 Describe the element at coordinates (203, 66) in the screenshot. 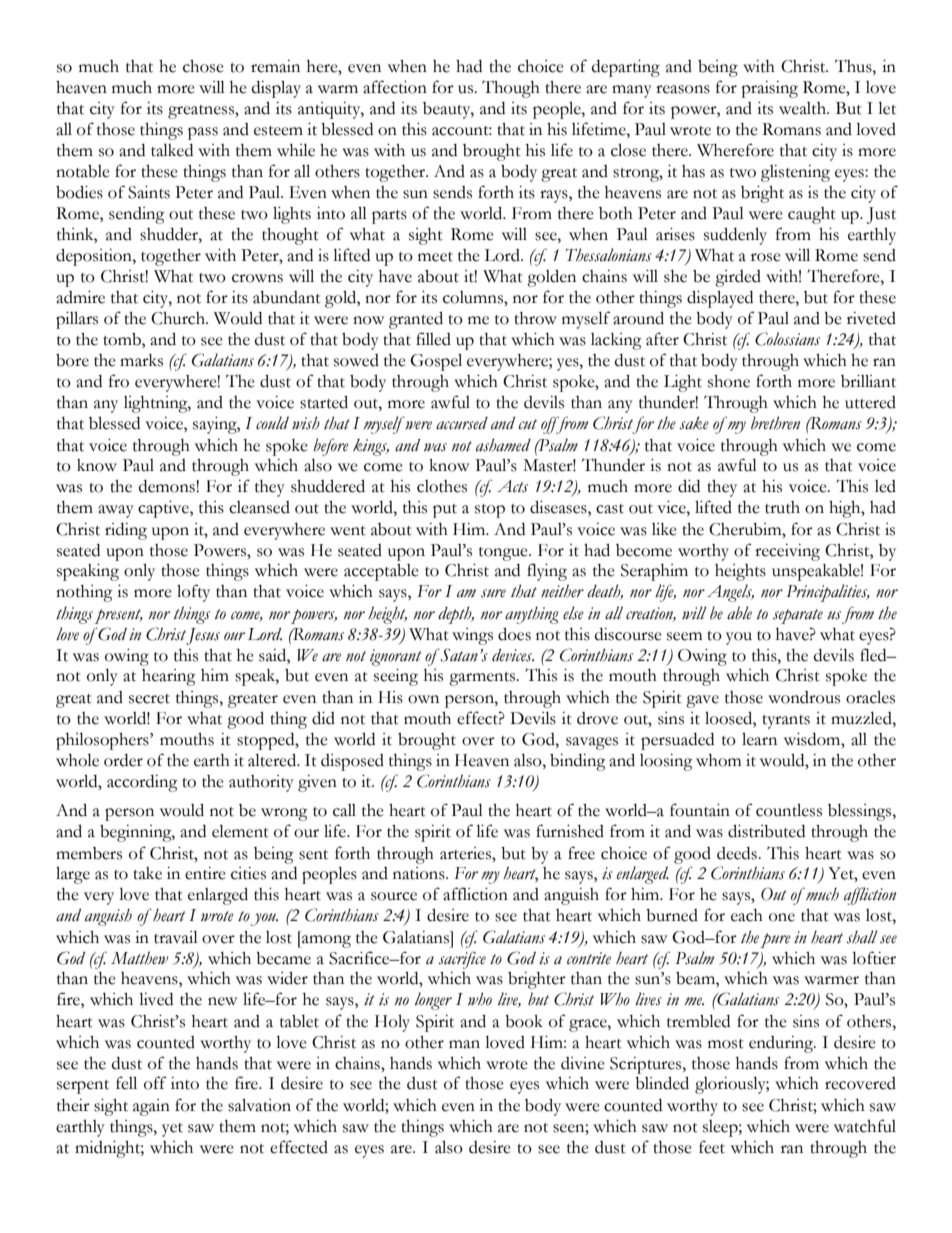

I see `chose` at that location.
